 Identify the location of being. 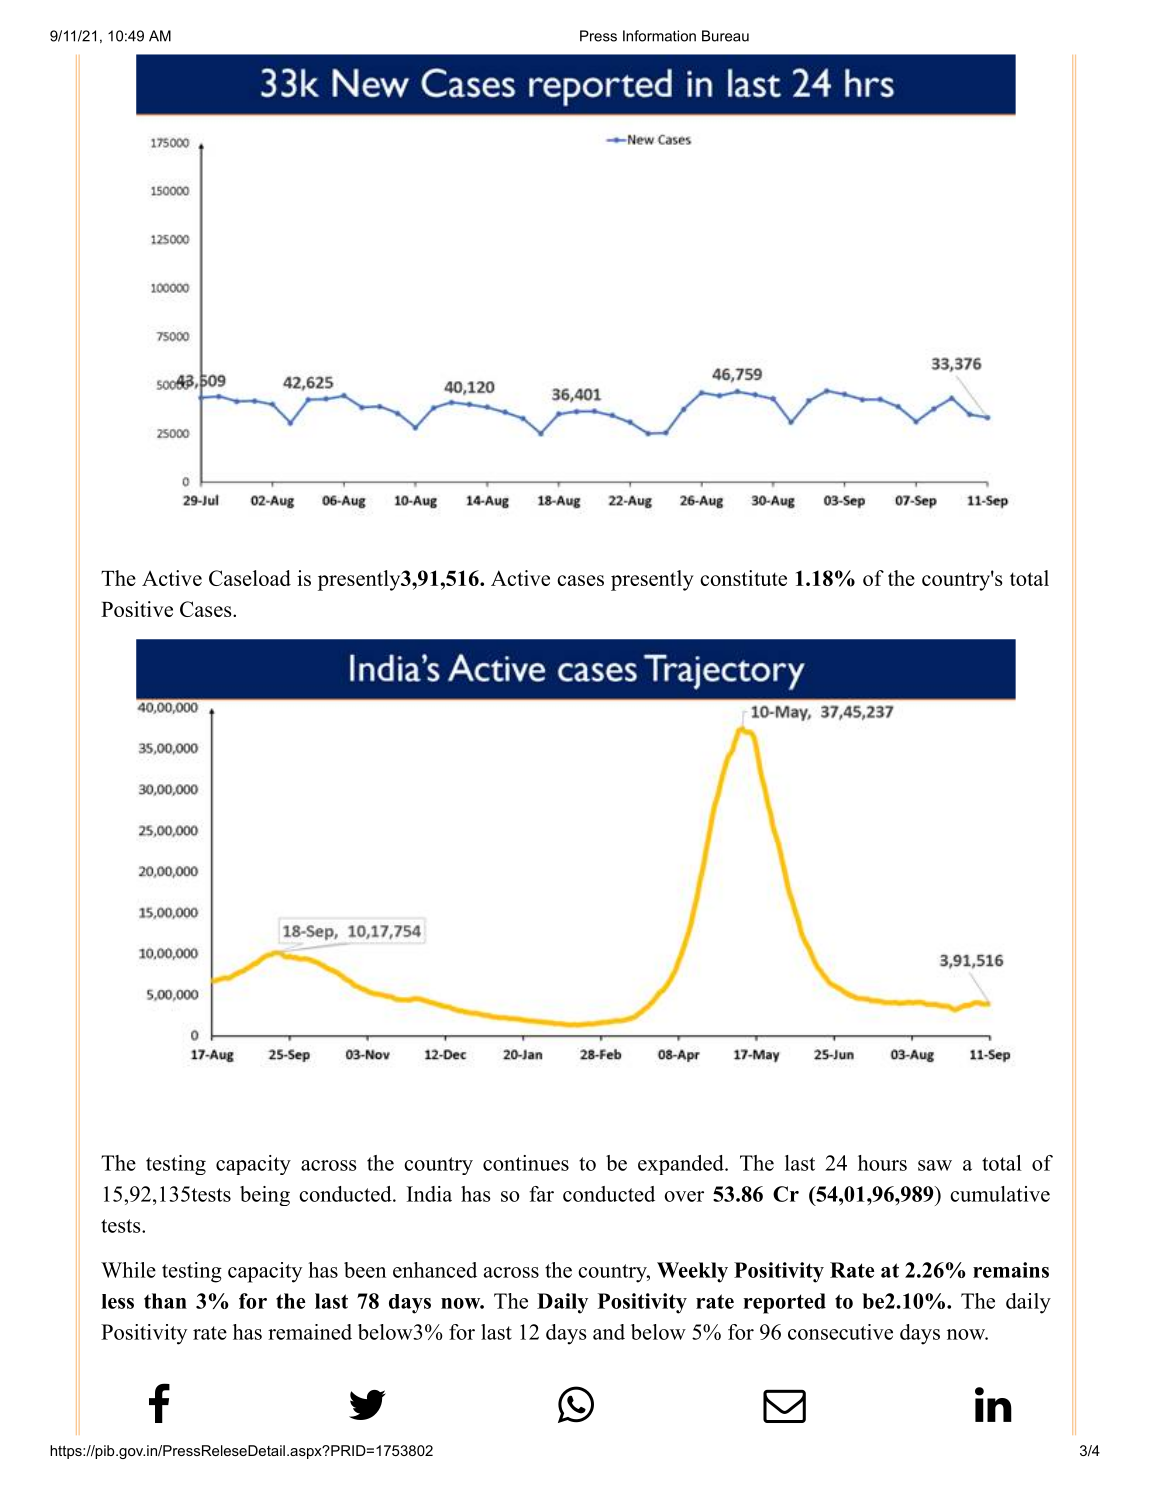
(265, 1196).
